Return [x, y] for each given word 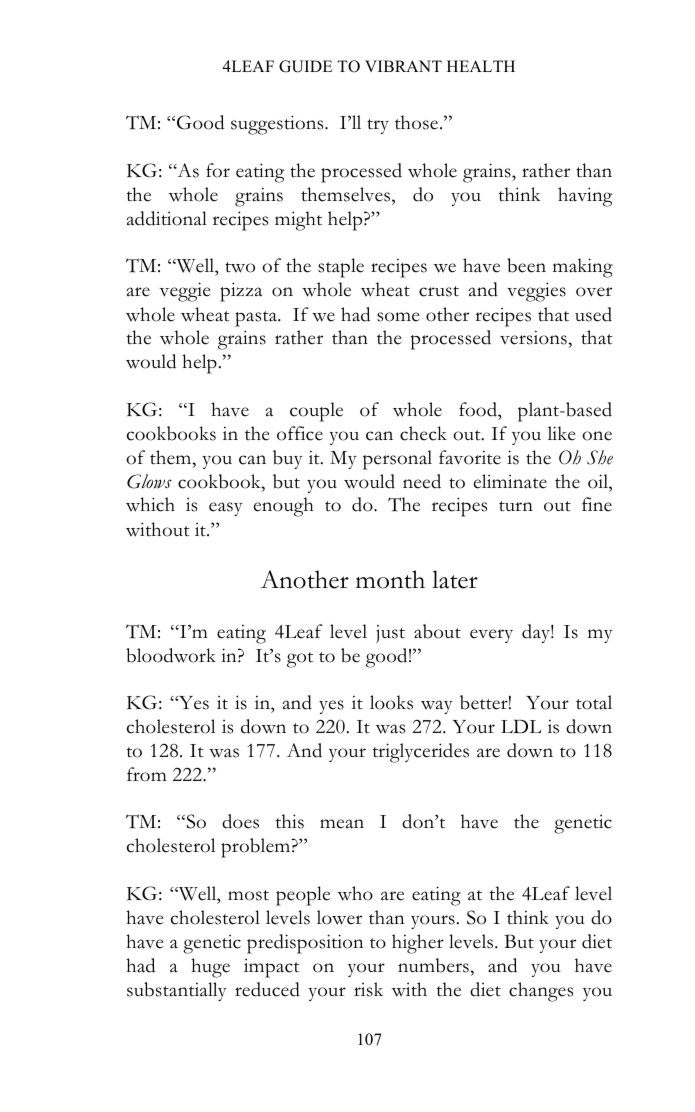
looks [391, 702]
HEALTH [481, 66]
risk [368, 989]
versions [534, 337]
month [390, 579]
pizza [241, 292]
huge [210, 968]
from [147, 774]
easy [226, 509]
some [398, 317]
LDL [521, 726]
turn [516, 506]
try [378, 126]
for [218, 170]
